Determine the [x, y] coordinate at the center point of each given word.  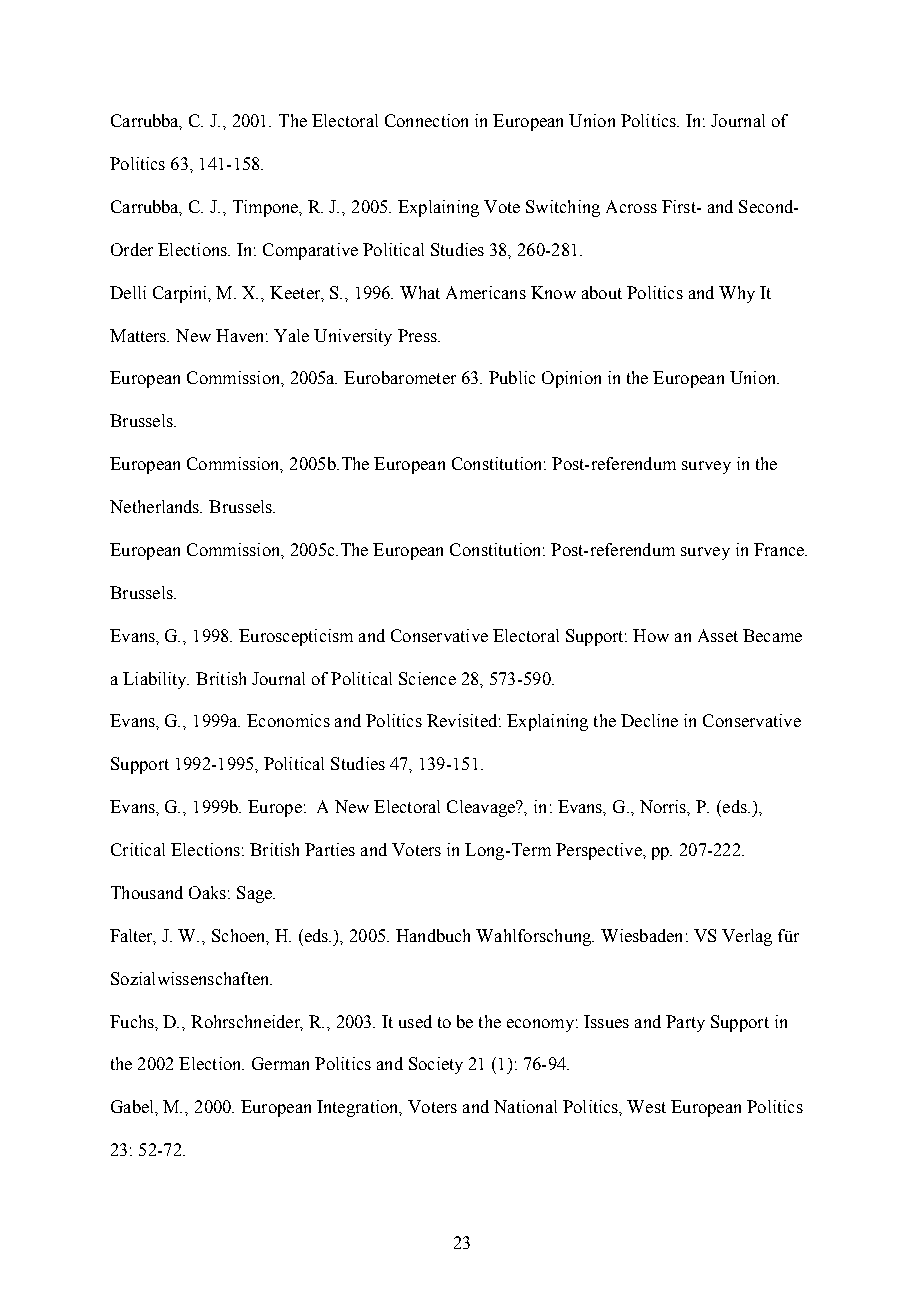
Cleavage [482, 808]
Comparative [310, 251]
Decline [649, 720]
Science [427, 678]
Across [631, 206]
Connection [426, 120]
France [780, 549]
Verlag [747, 937]
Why [737, 294]
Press [418, 335]
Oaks [207, 892]
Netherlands [156, 506]
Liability [156, 680]
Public [512, 377]
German [280, 1063]
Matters [139, 335]
